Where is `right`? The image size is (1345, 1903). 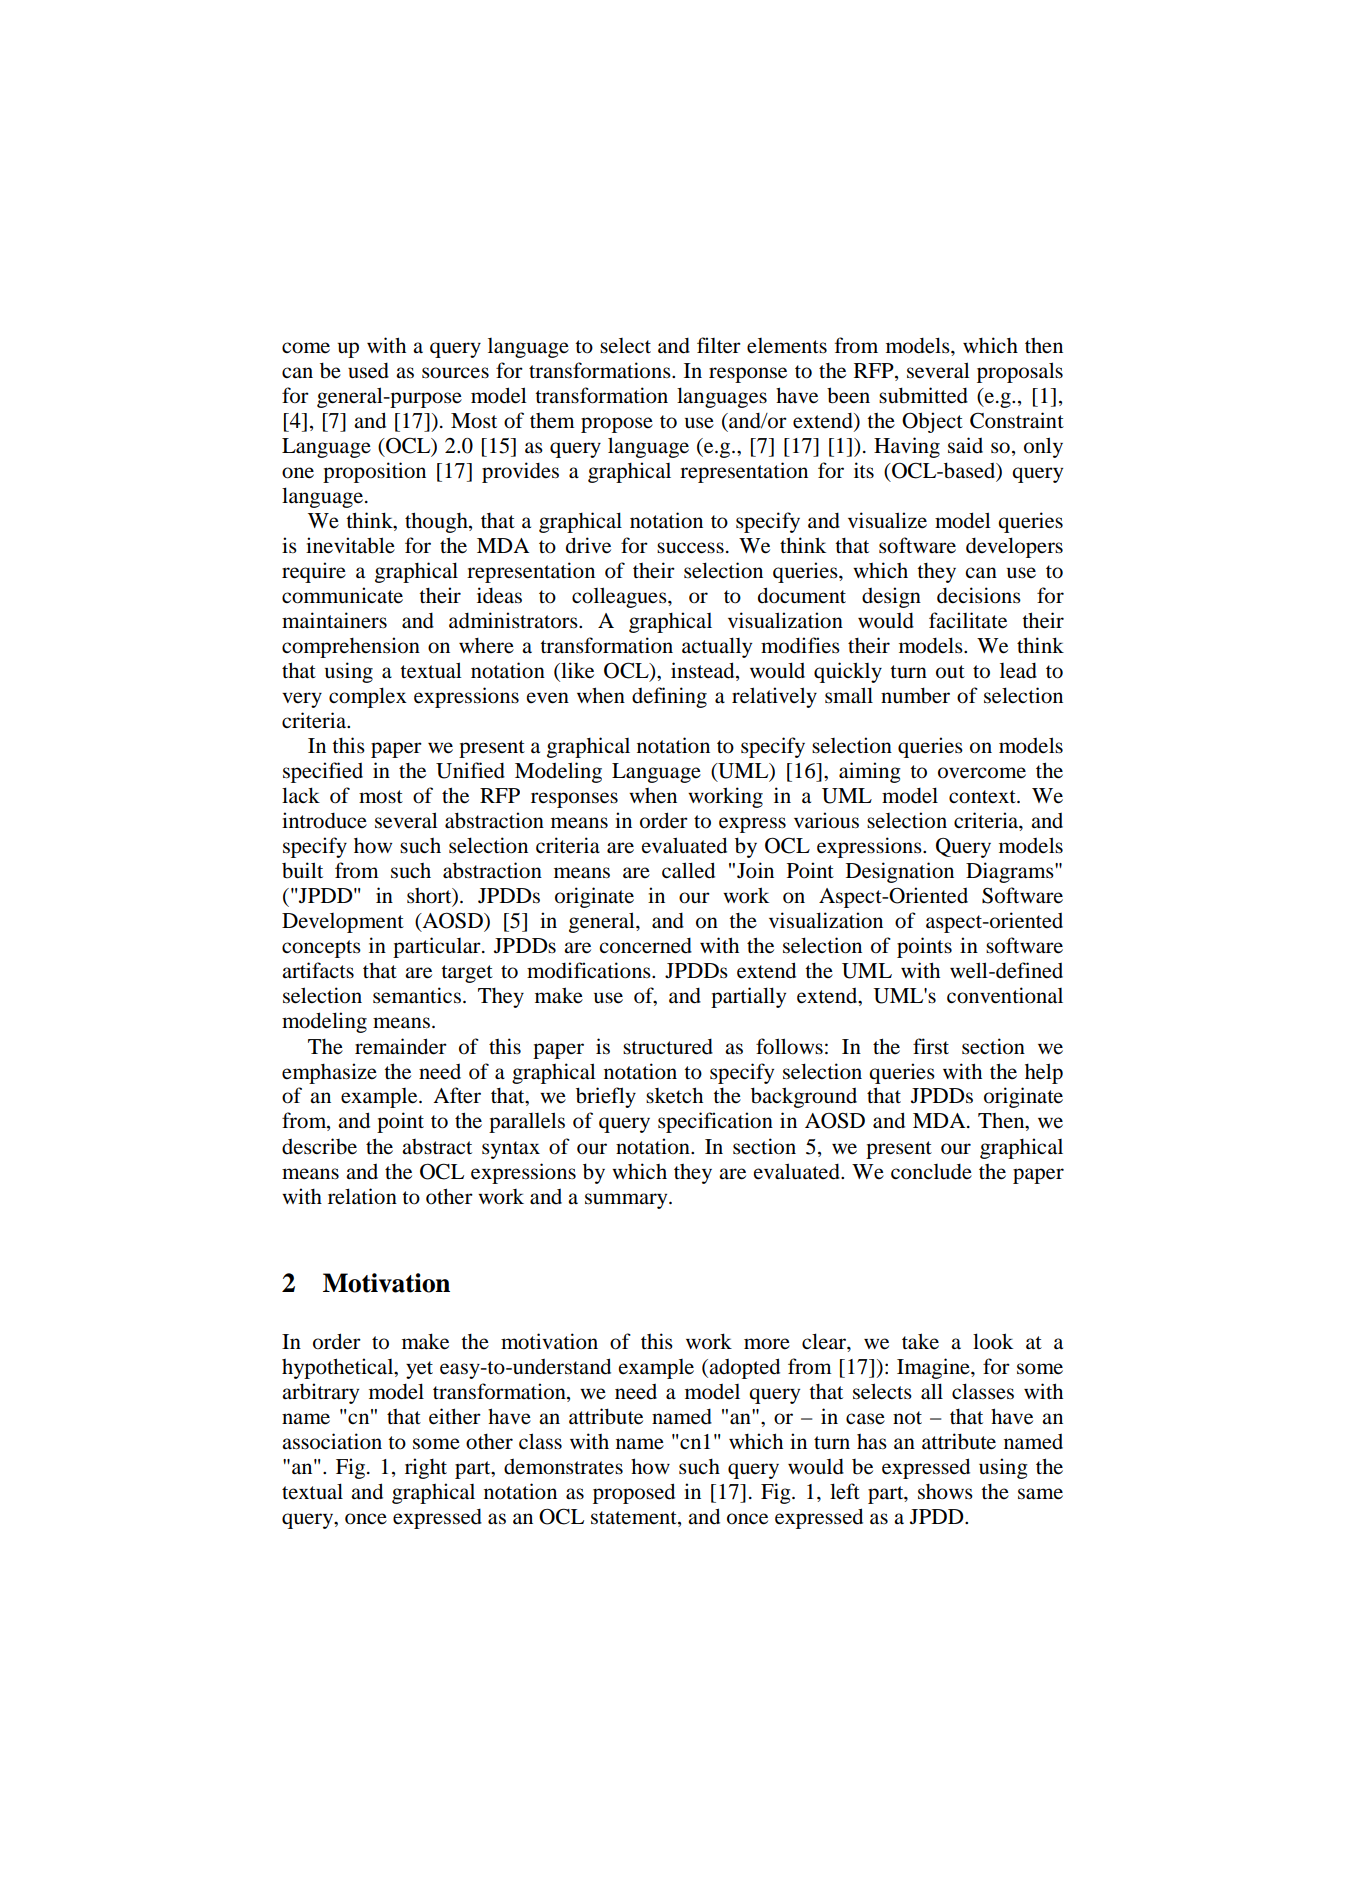 right is located at coordinates (426, 1468).
